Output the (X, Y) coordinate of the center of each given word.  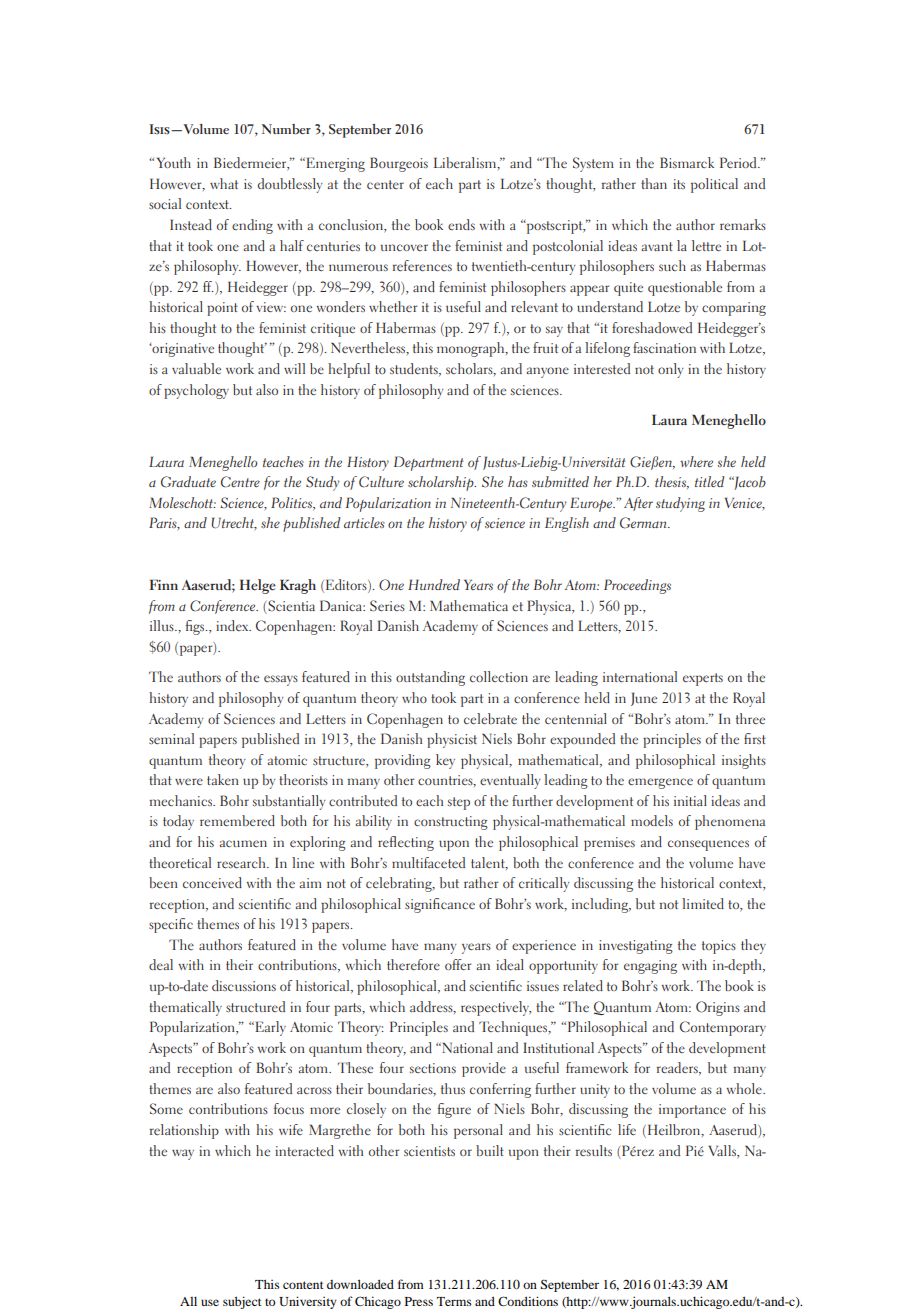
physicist (452, 740)
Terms (454, 1301)
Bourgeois (399, 164)
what (224, 183)
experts (703, 679)
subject (242, 1302)
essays (281, 680)
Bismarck (687, 162)
